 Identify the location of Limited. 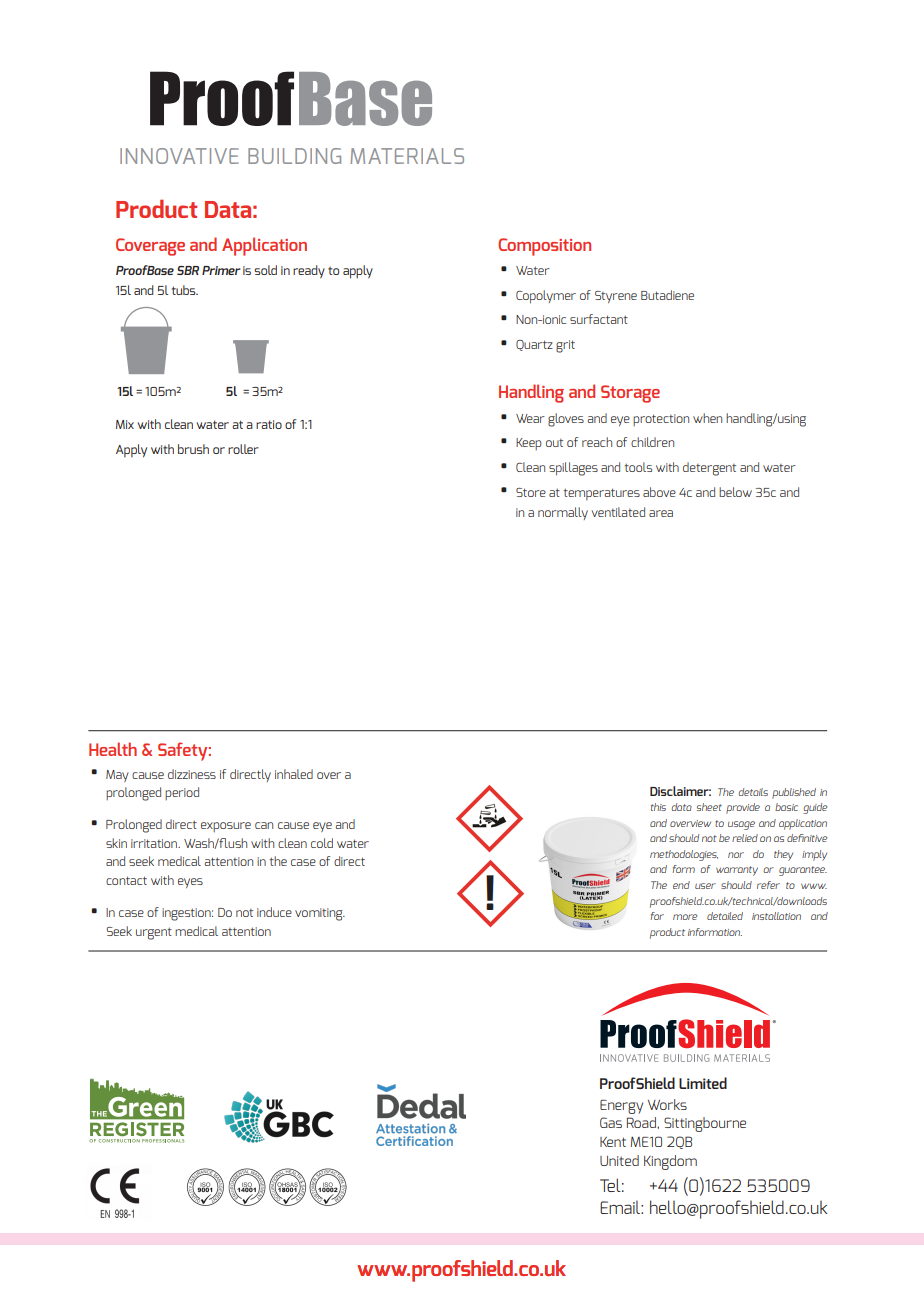
(703, 1083).
